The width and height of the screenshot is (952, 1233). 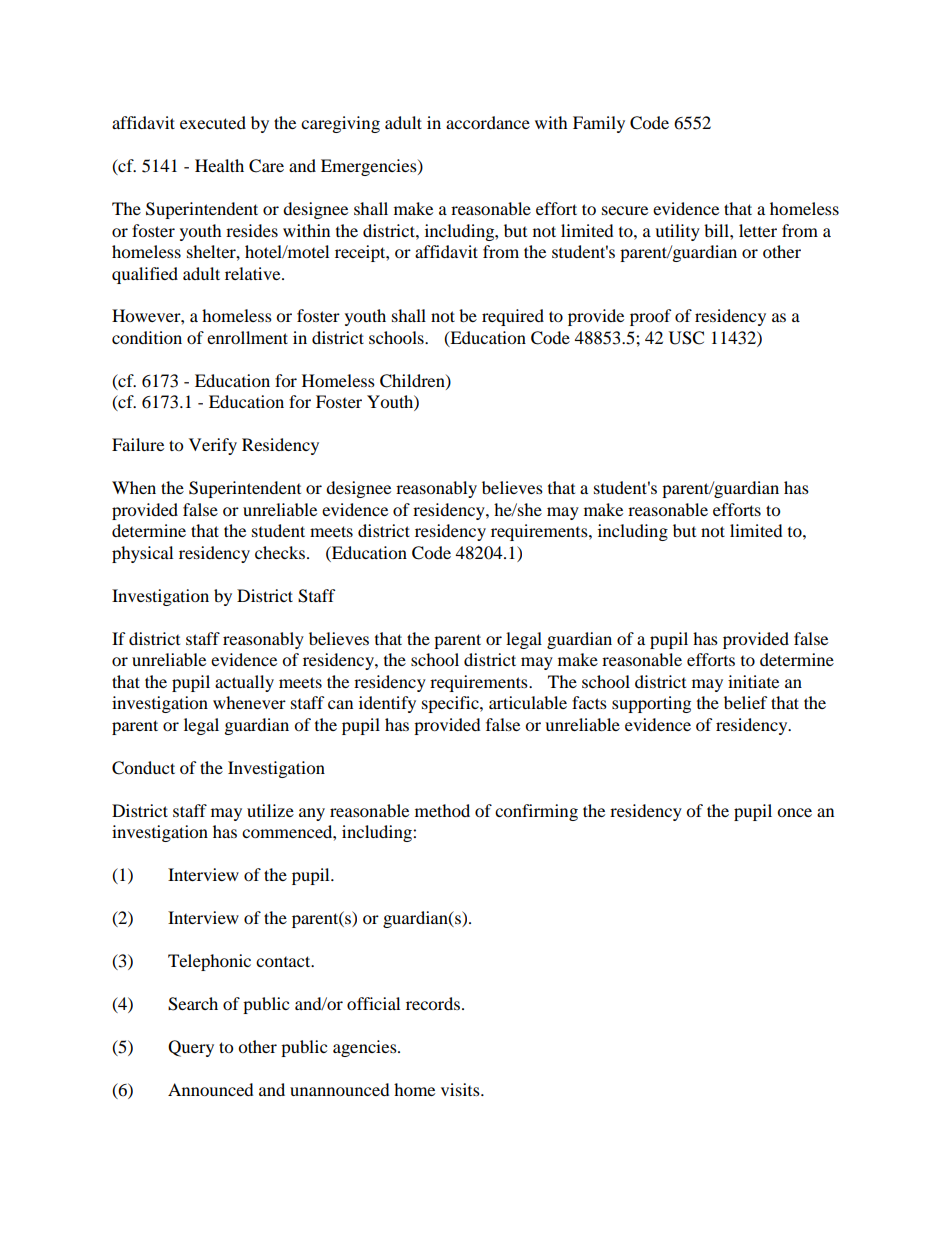 I want to click on identify, so click(x=387, y=704).
